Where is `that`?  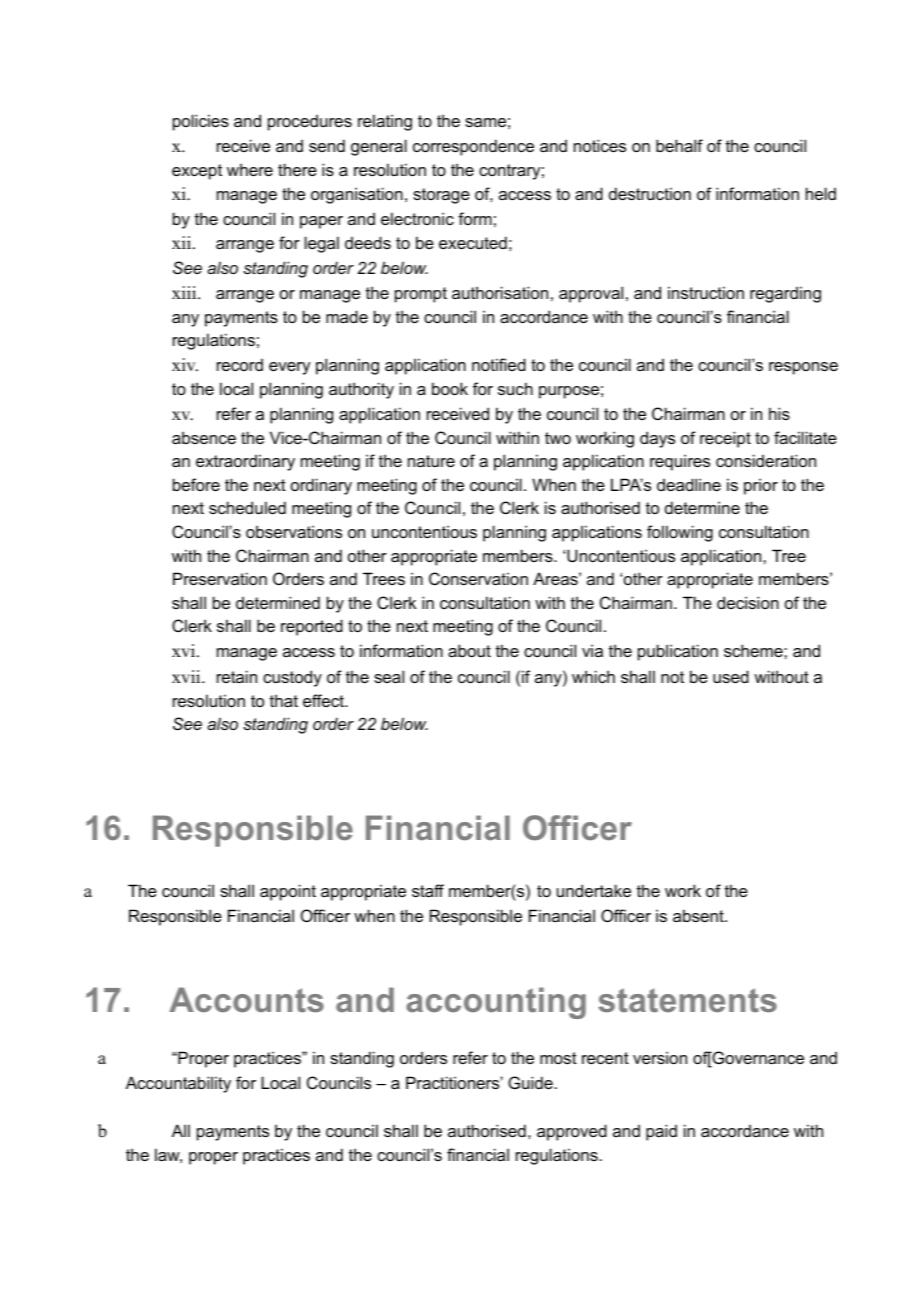
that is located at coordinates (284, 700).
